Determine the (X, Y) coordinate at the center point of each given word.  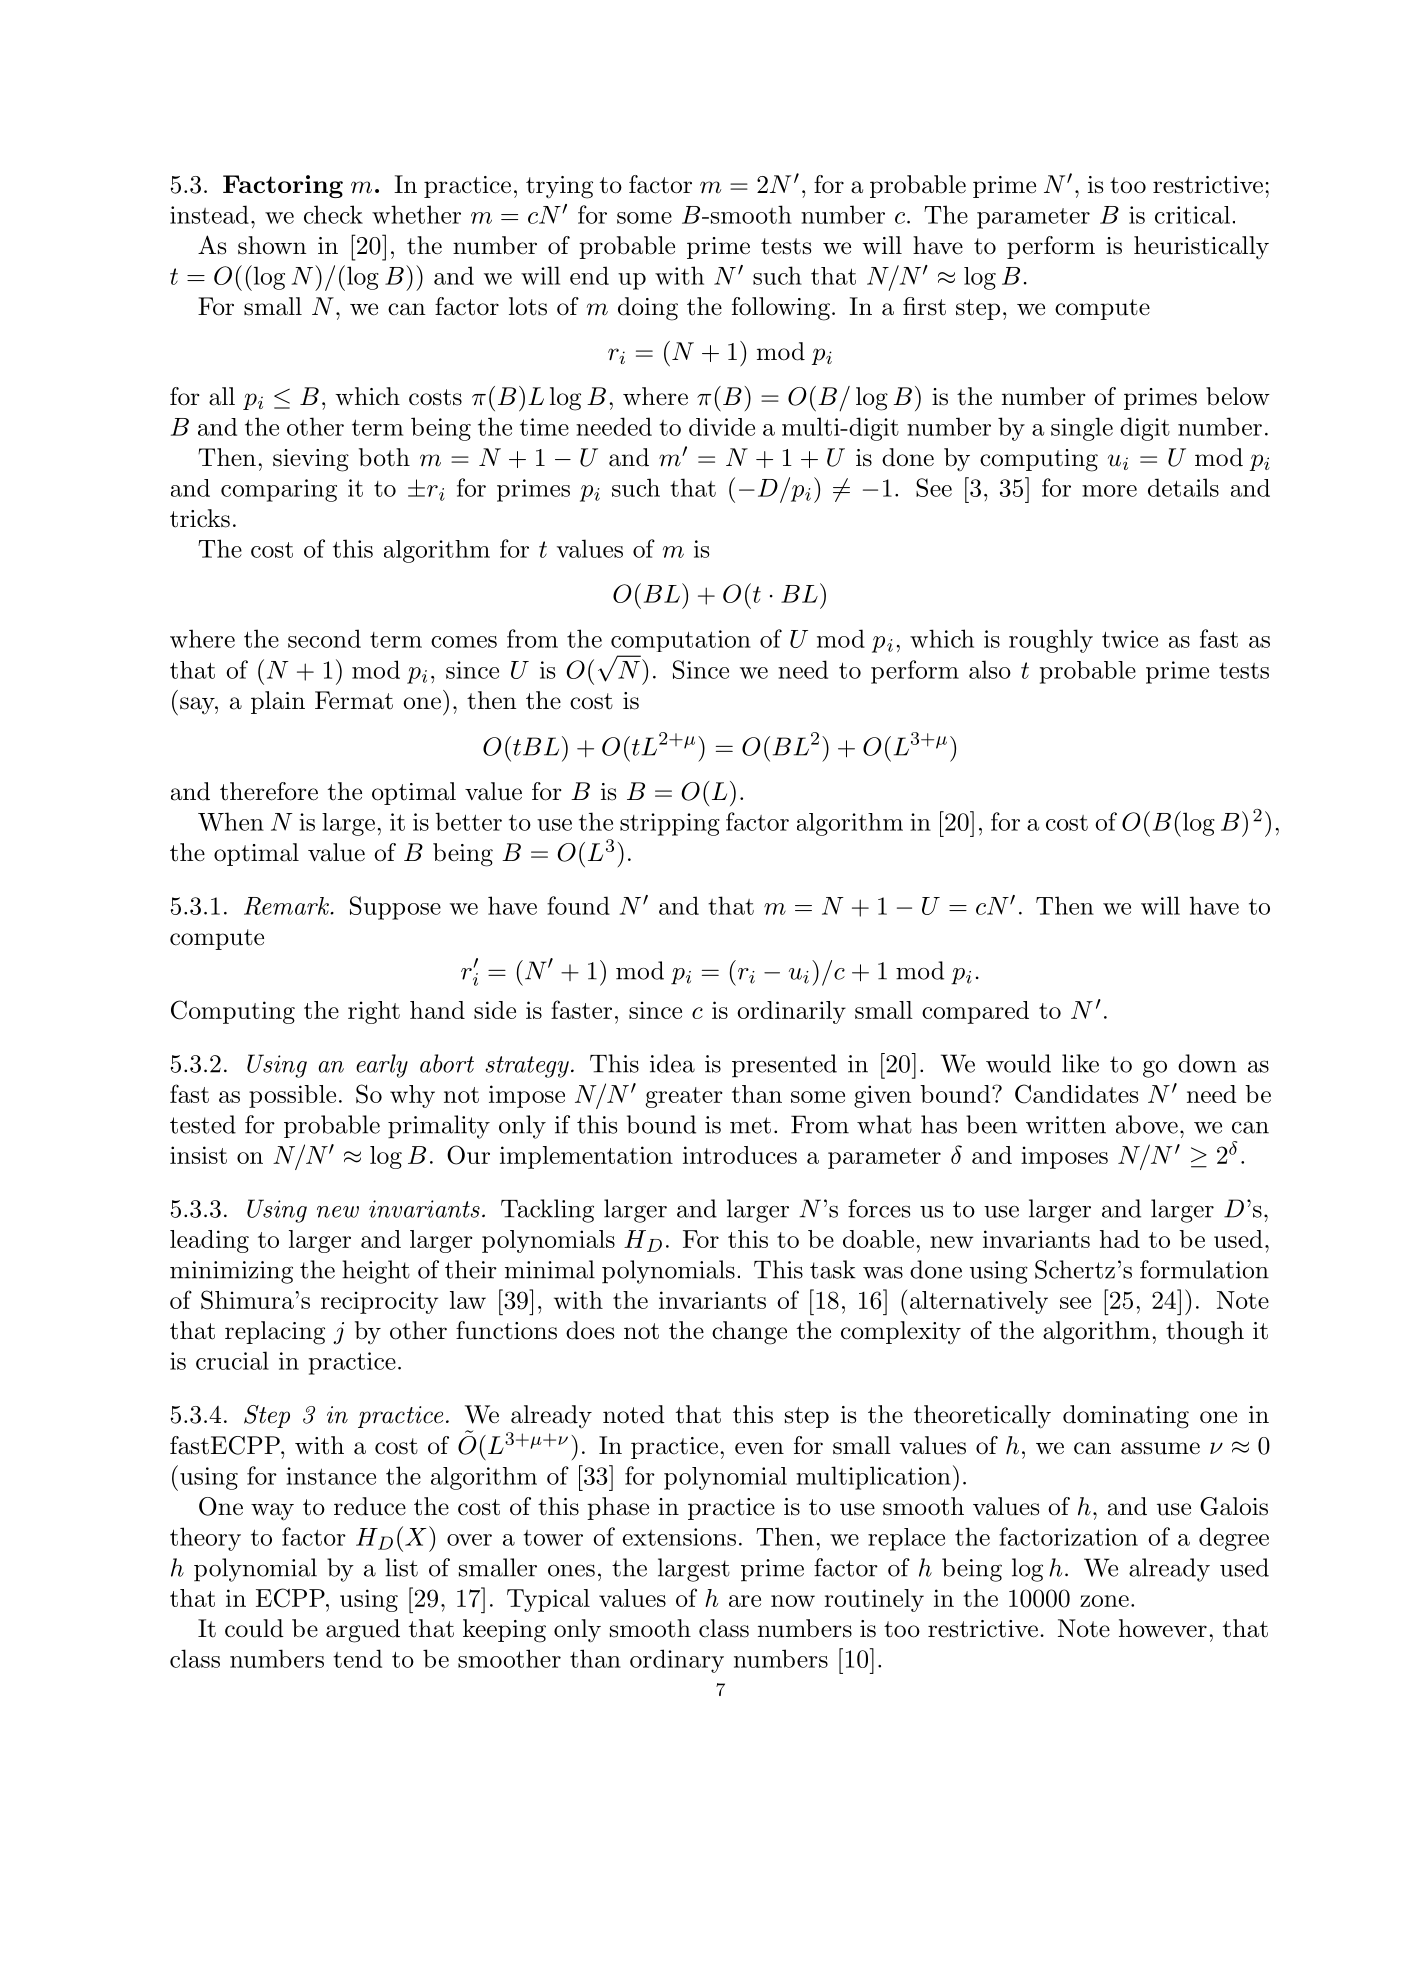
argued (363, 1631)
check (333, 214)
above (1147, 1124)
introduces (740, 1155)
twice (1130, 639)
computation (681, 641)
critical (1192, 215)
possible (292, 1096)
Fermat (354, 700)
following (781, 309)
